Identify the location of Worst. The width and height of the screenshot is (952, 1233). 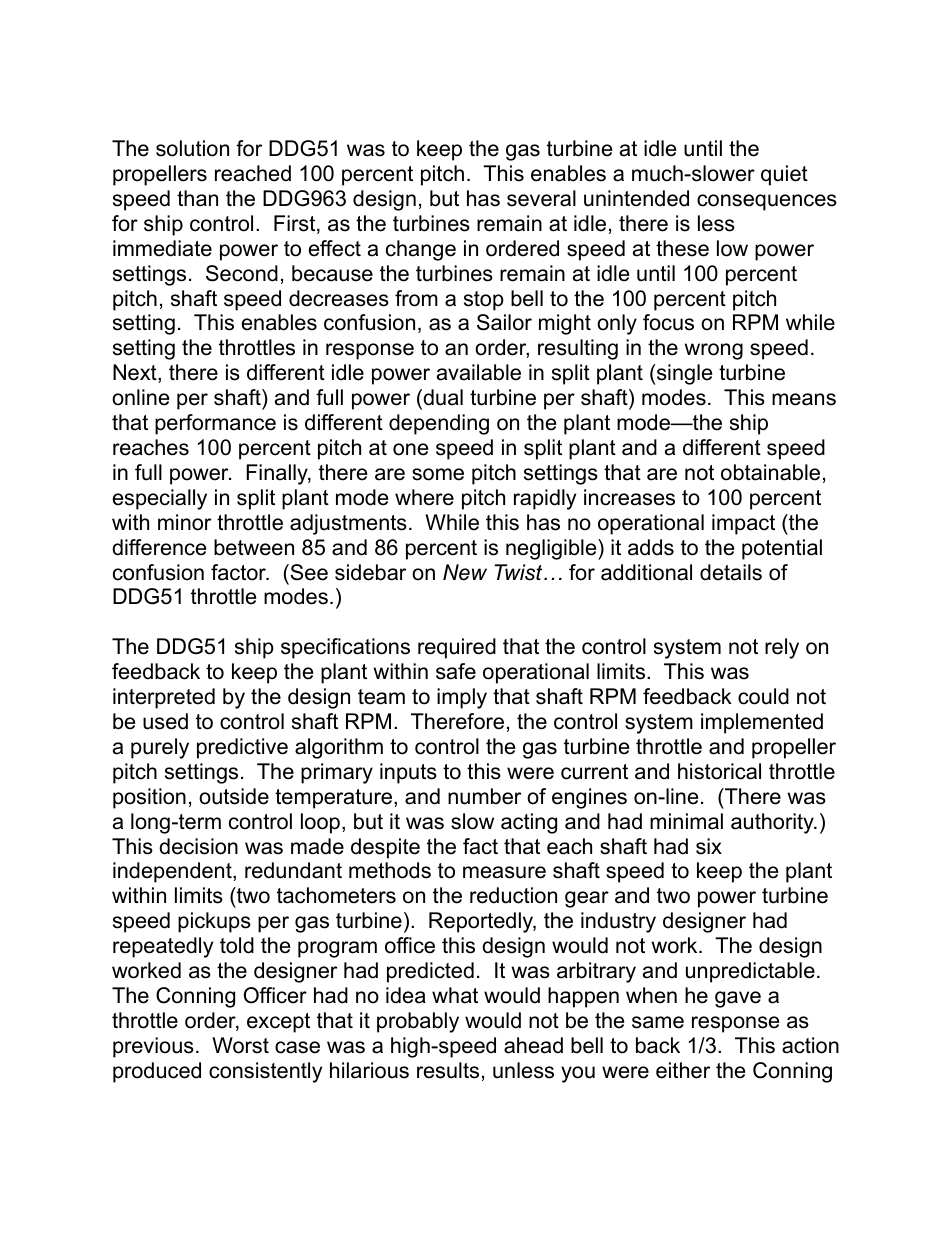
(240, 1045).
